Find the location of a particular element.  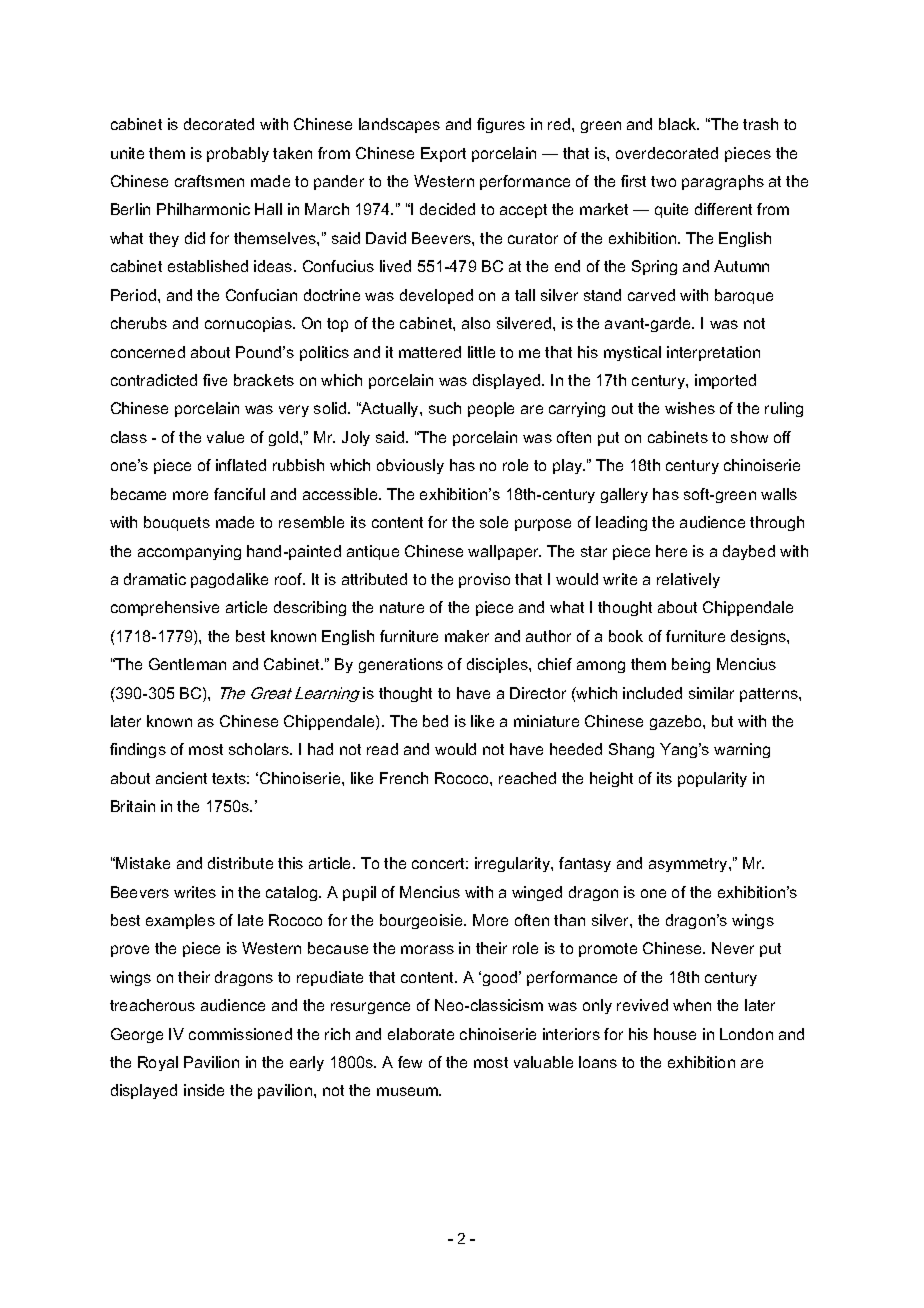

comprehensive is located at coordinates (165, 608).
